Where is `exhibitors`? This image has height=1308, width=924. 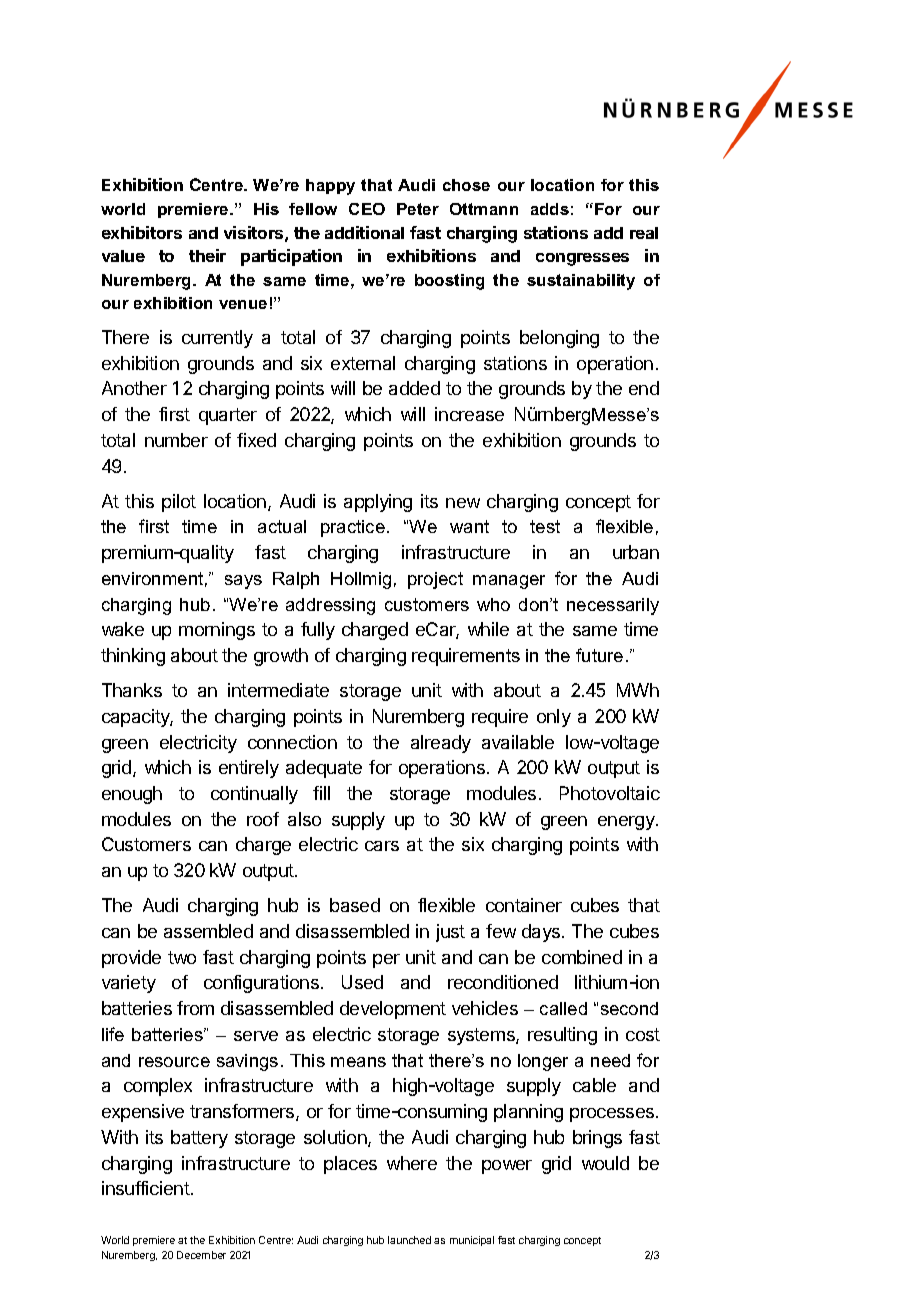 exhibitors is located at coordinates (142, 232).
